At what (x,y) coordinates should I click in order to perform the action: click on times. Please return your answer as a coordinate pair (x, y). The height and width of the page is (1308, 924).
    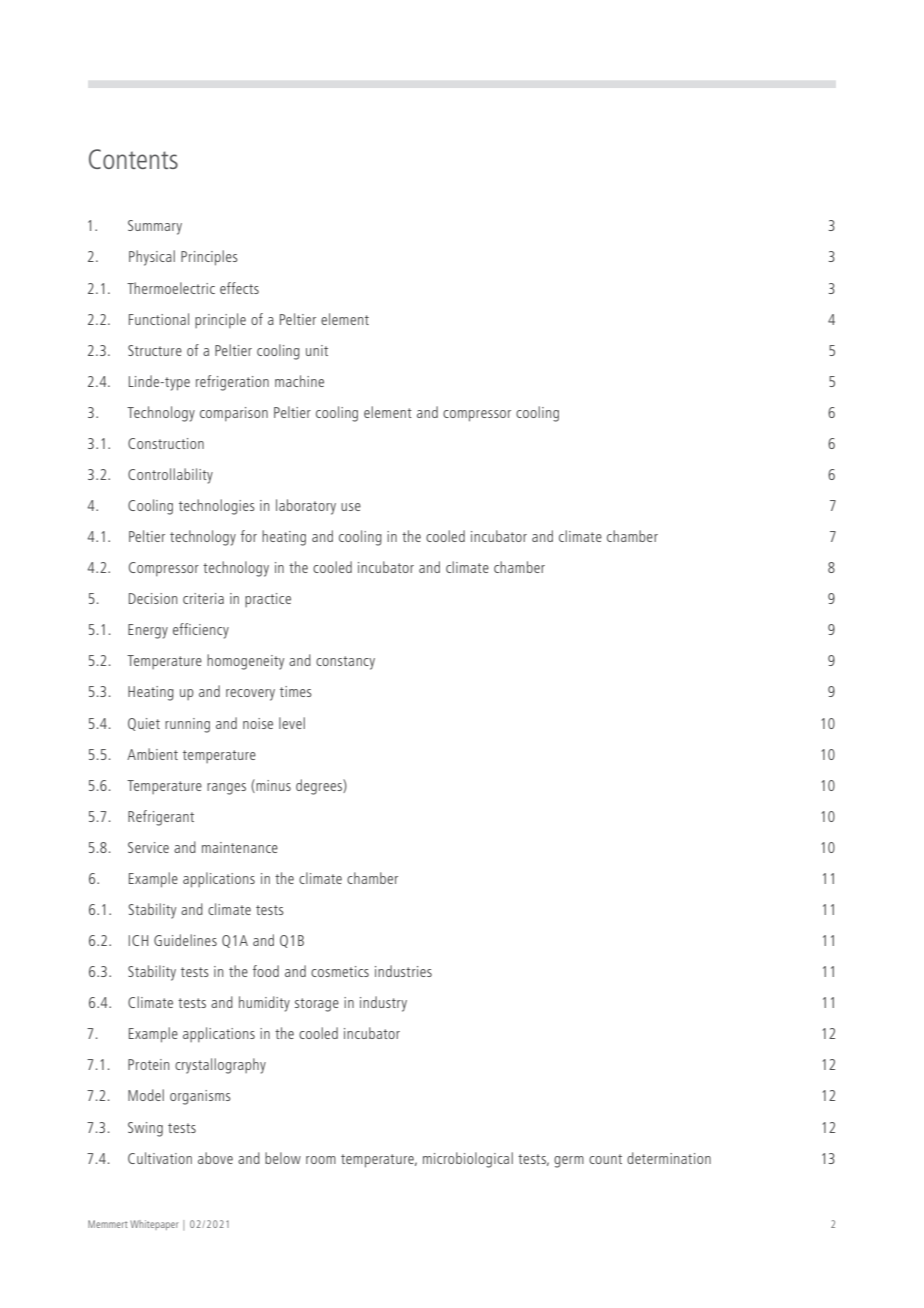
    Looking at the image, I should click on (296, 691).
